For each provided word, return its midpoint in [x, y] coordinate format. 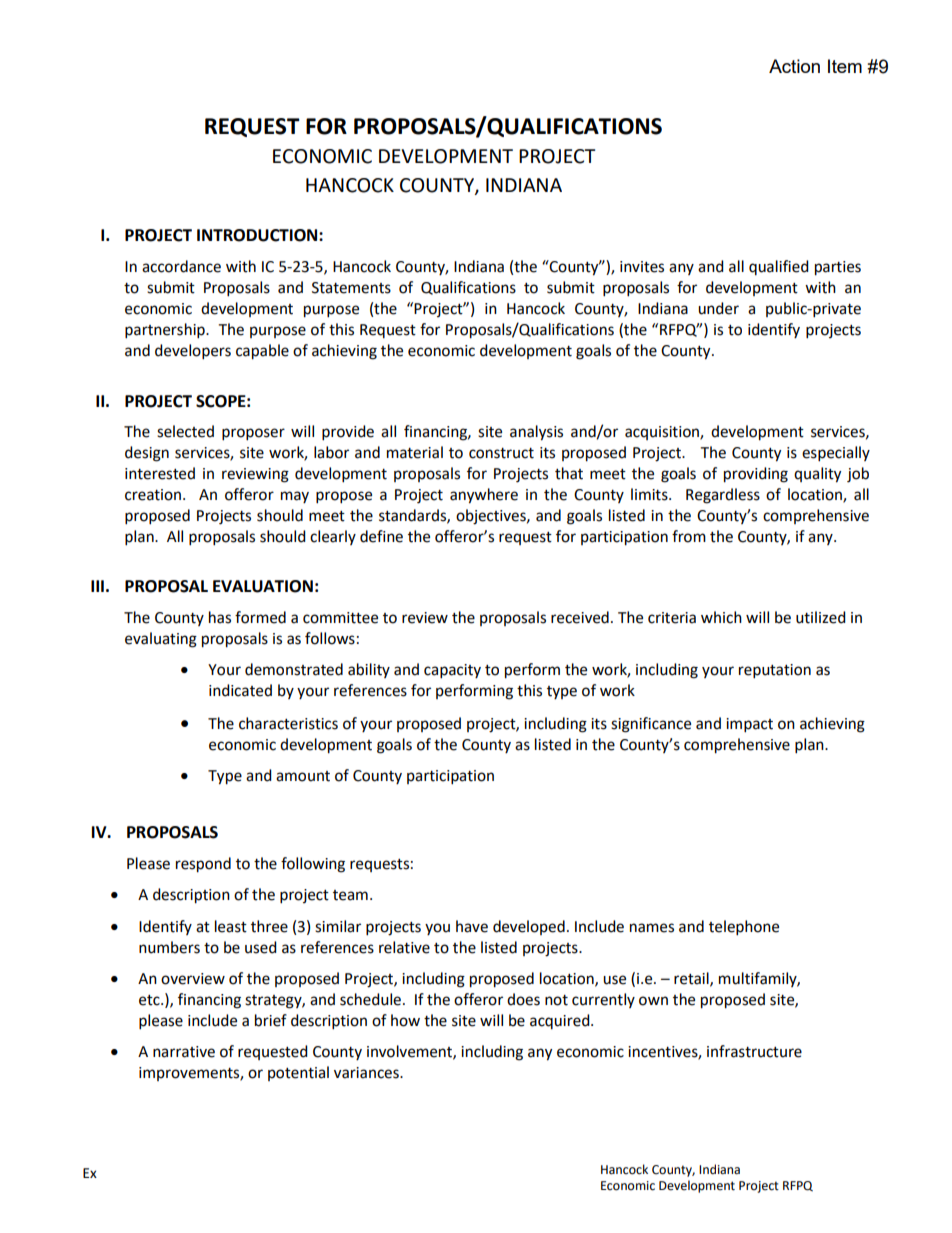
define [381, 536]
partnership [166, 331]
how [405, 1020]
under [718, 308]
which [721, 617]
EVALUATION [263, 586]
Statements [351, 288]
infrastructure [754, 1051]
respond [203, 865]
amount [303, 776]
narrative [184, 1052]
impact [749, 725]
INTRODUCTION [258, 235]
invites [642, 267]
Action [794, 66]
